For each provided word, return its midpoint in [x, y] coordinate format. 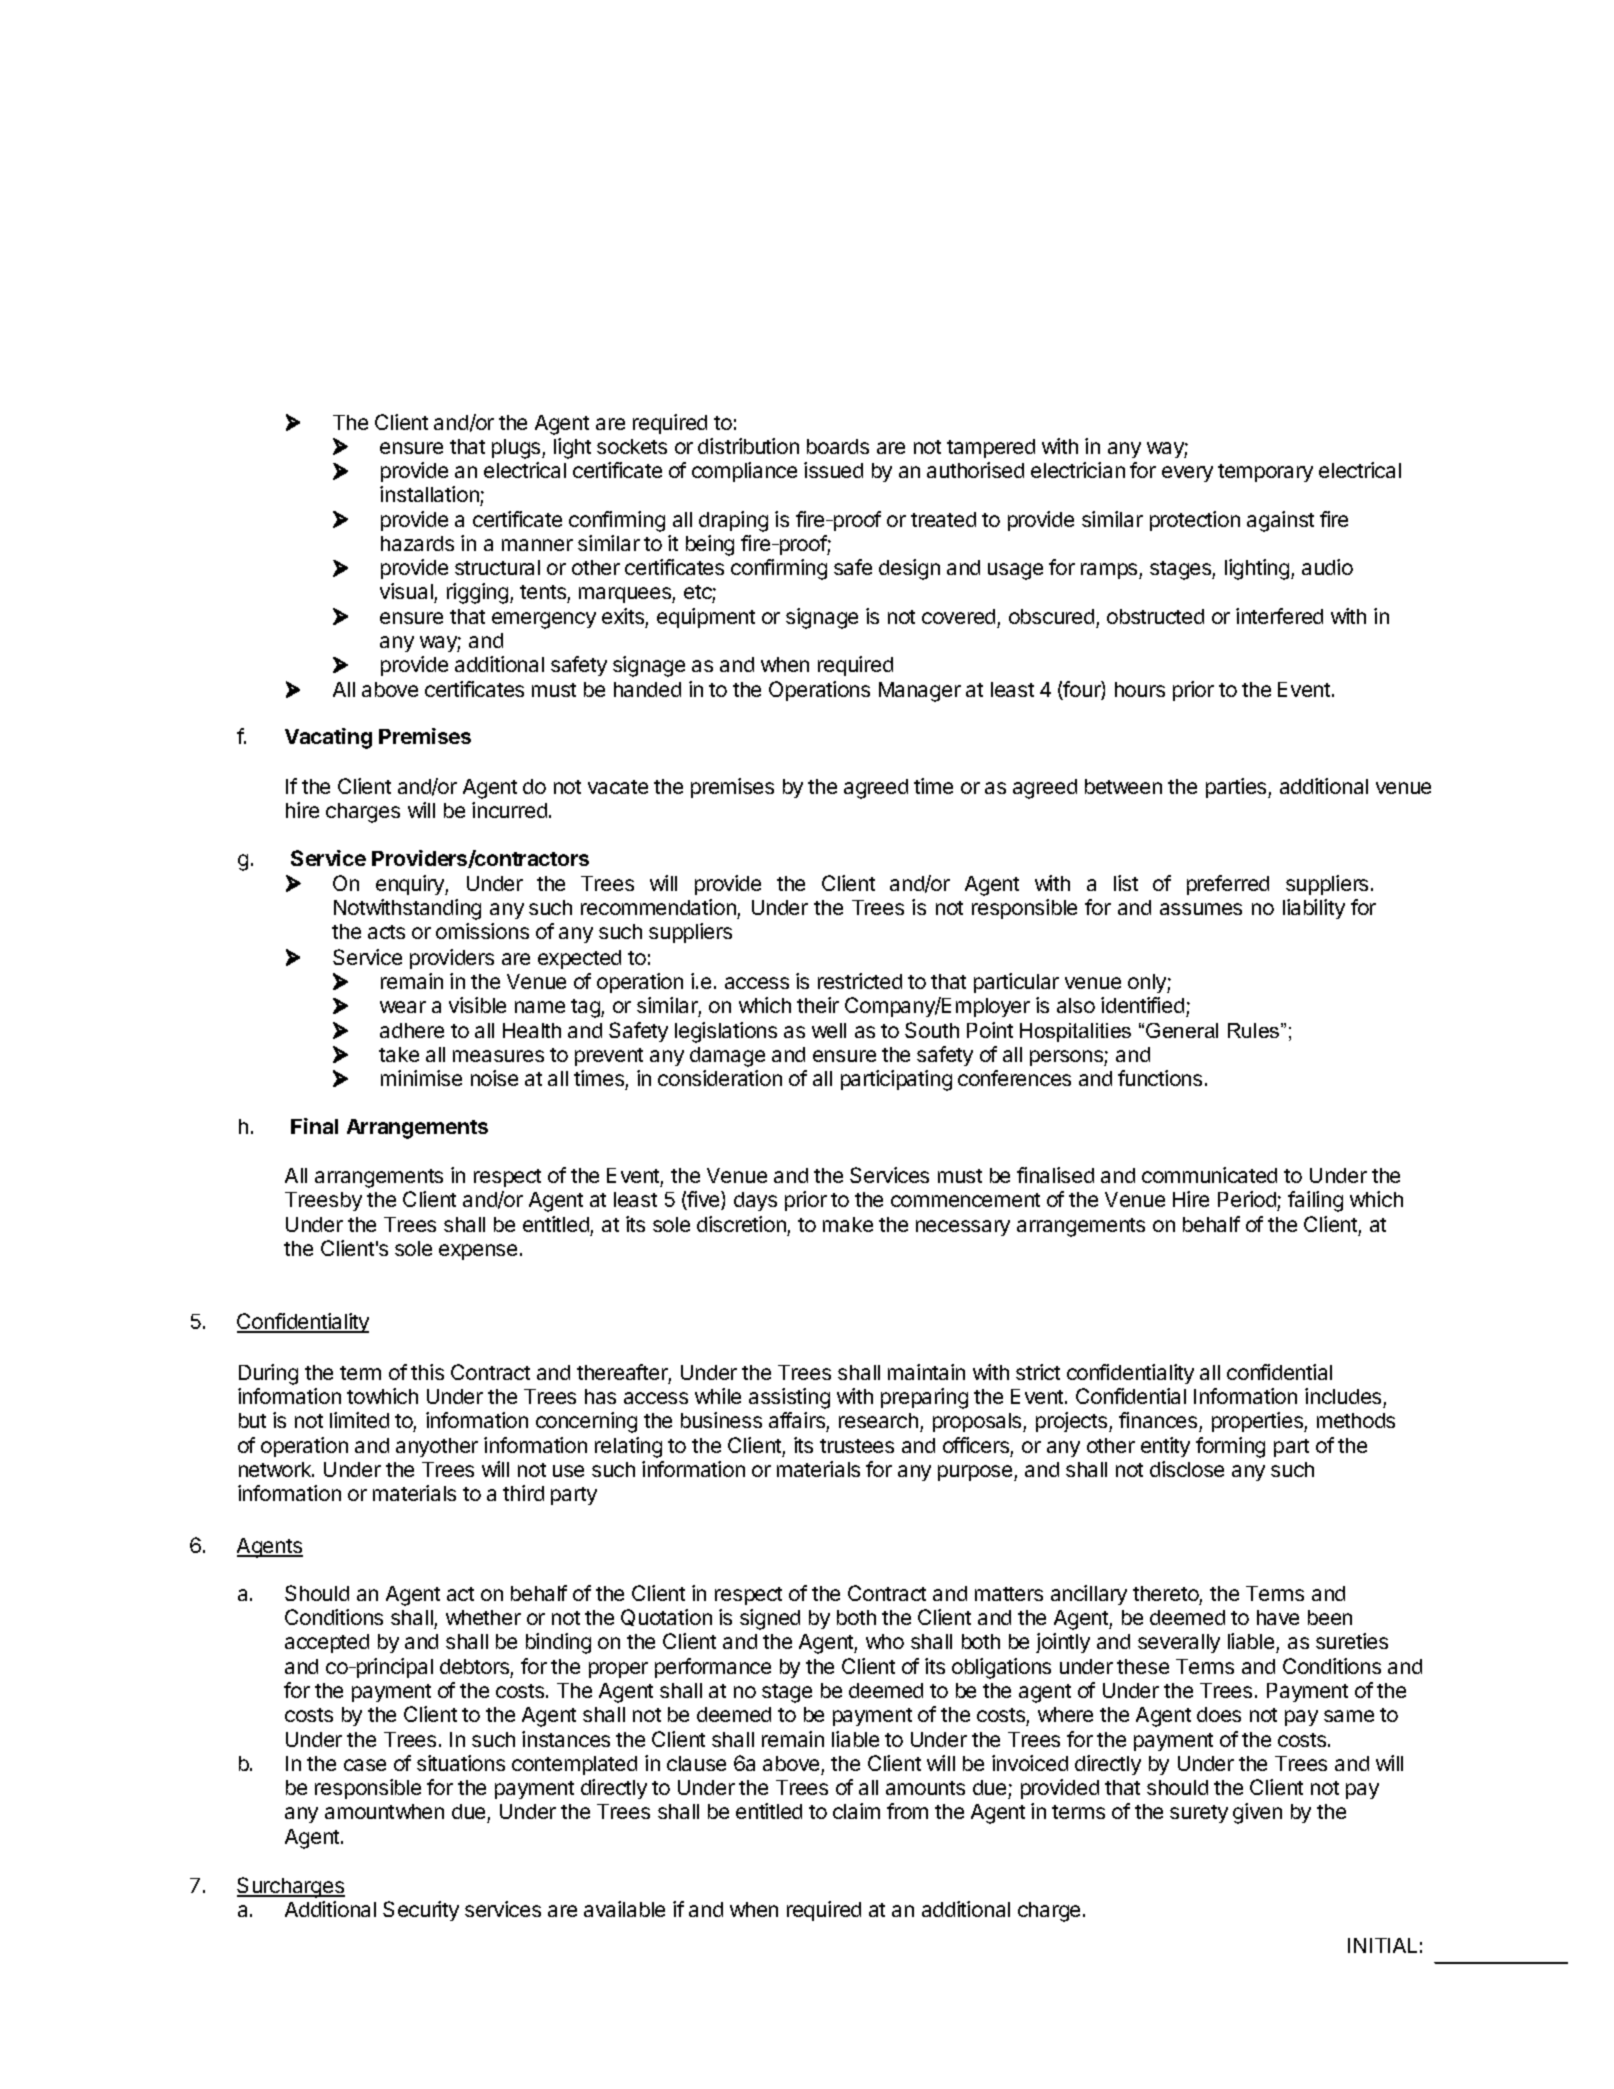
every [1187, 474]
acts [386, 932]
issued [833, 470]
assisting [789, 1398]
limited [359, 1420]
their [818, 1005]
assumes [1201, 909]
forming [1230, 1447]
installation [430, 496]
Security [421, 1911]
